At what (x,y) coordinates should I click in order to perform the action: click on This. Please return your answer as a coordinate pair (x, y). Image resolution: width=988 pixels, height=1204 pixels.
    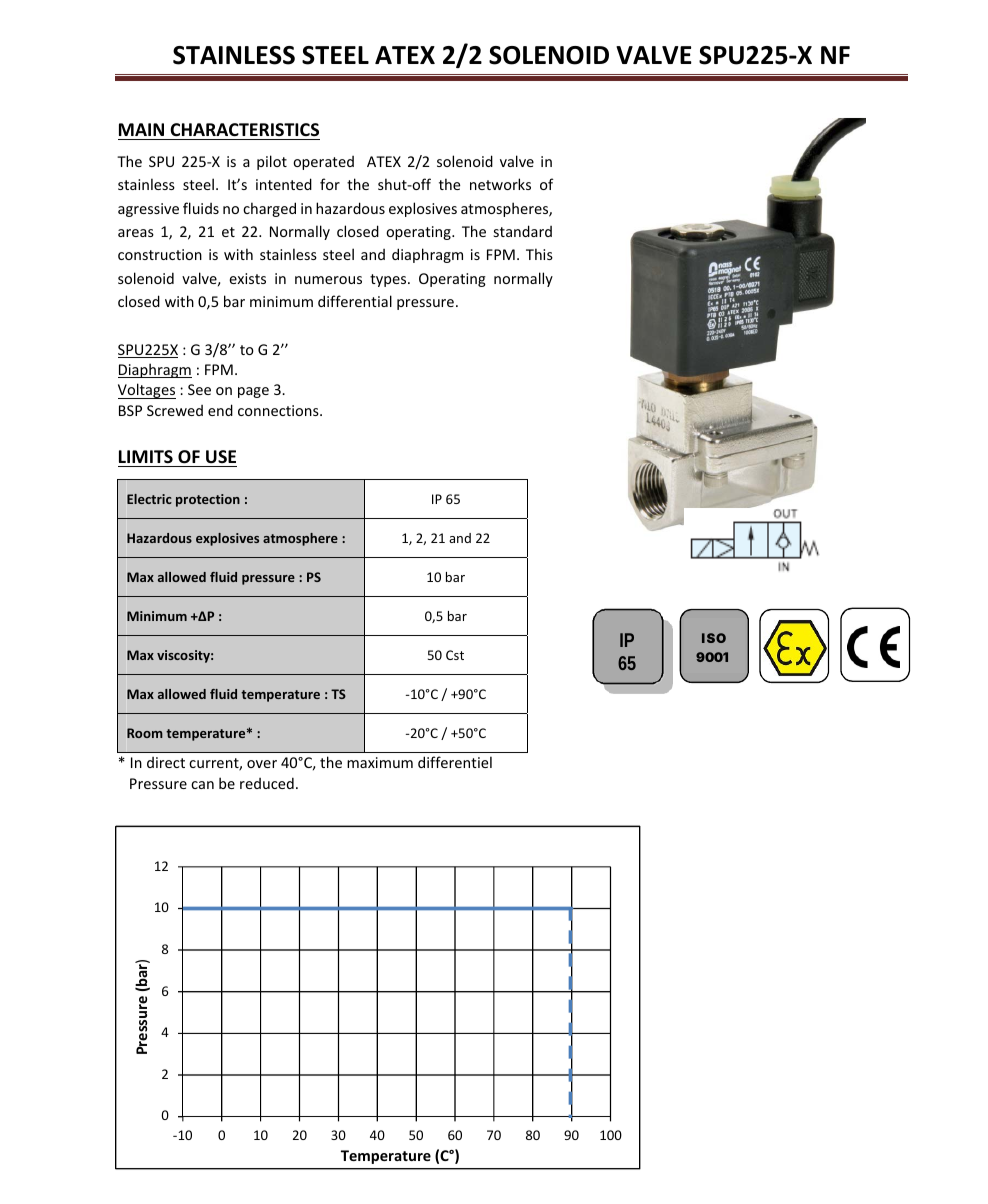
    Looking at the image, I should click on (539, 254).
